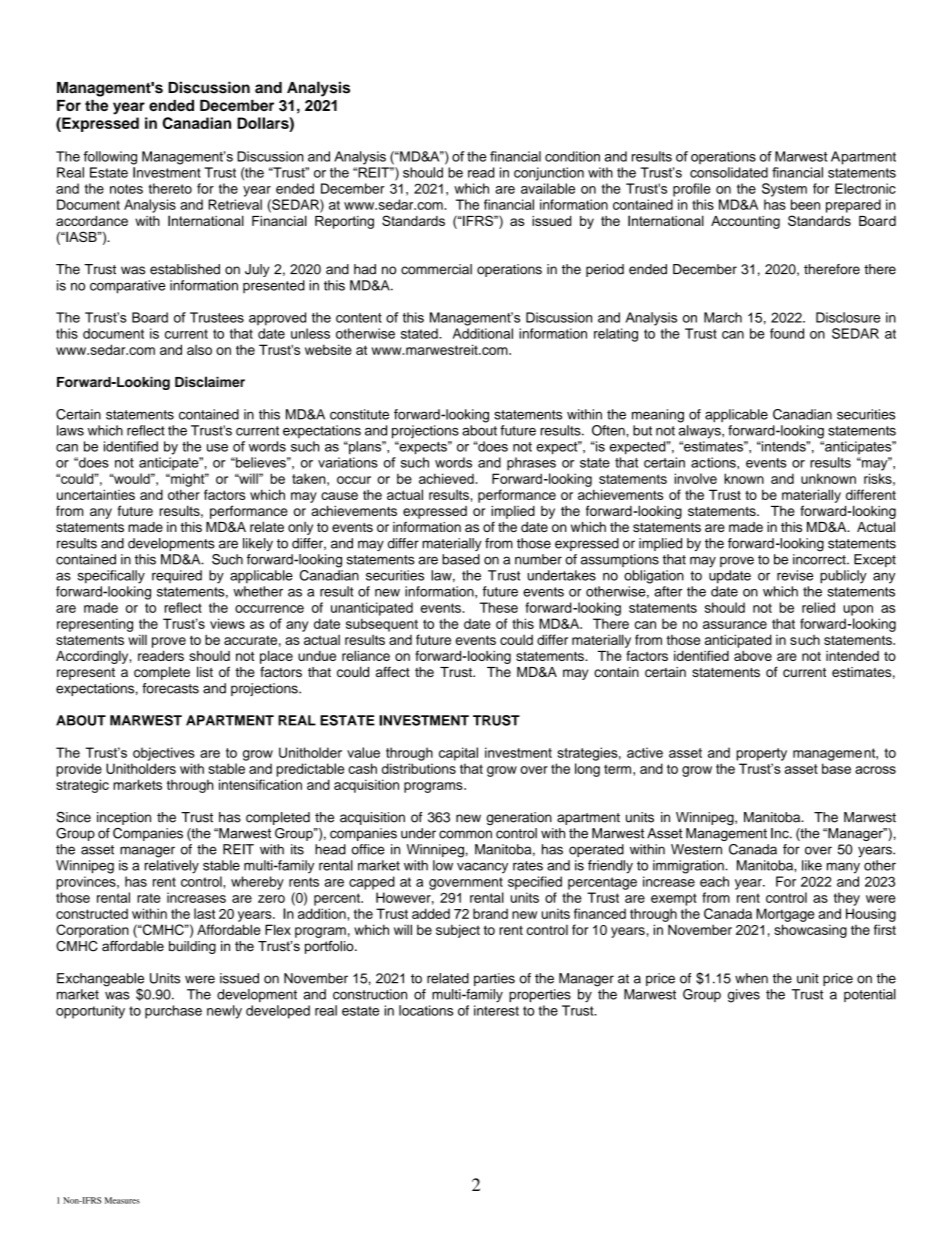 The width and height of the screenshot is (952, 1233). What do you see at coordinates (843, 868) in the screenshot?
I see `many` at bounding box center [843, 868].
